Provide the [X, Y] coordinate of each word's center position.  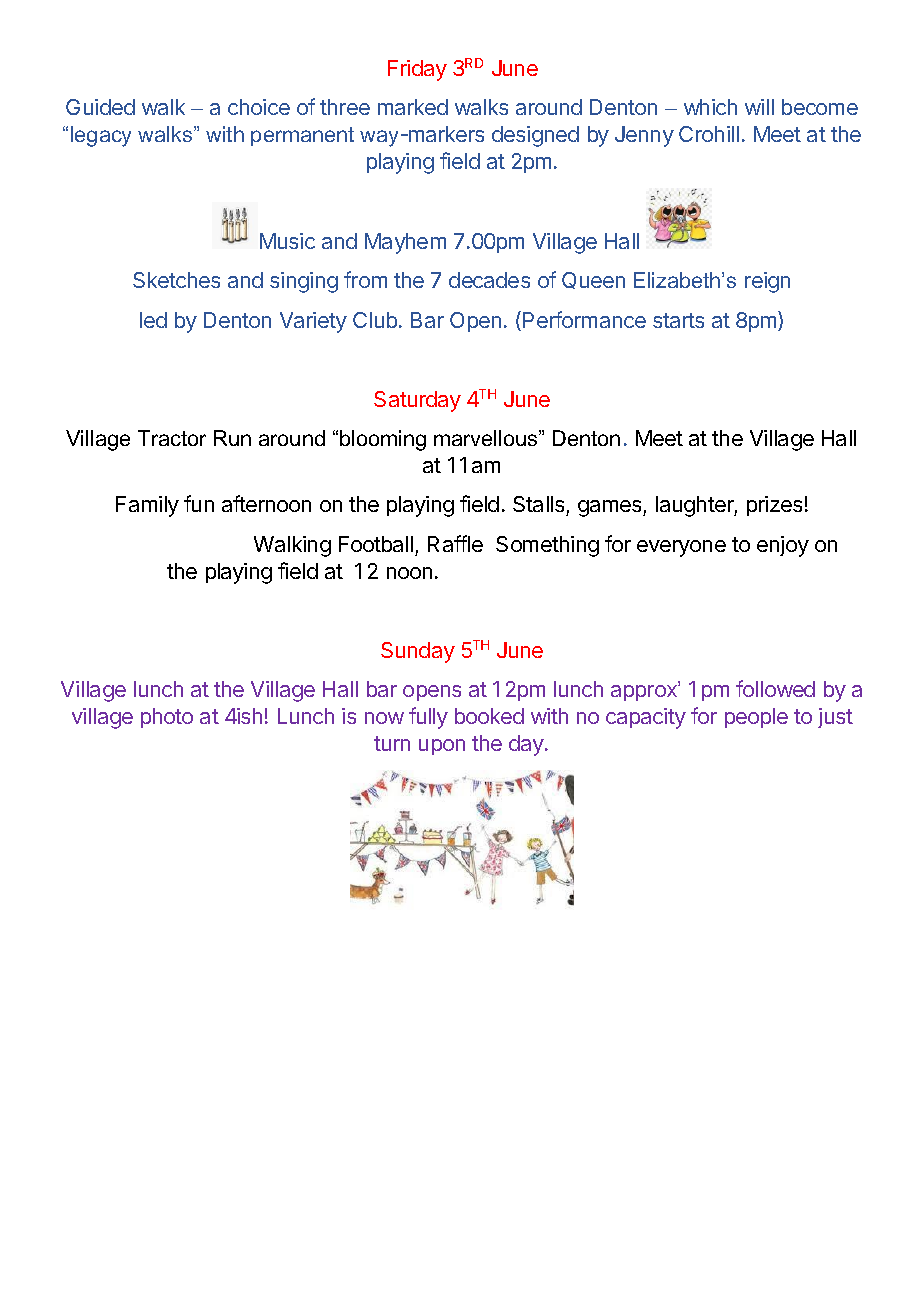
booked [489, 716]
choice [259, 107]
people [756, 718]
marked [413, 107]
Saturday [417, 401]
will [759, 107]
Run [232, 438]
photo [167, 718]
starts [678, 320]
